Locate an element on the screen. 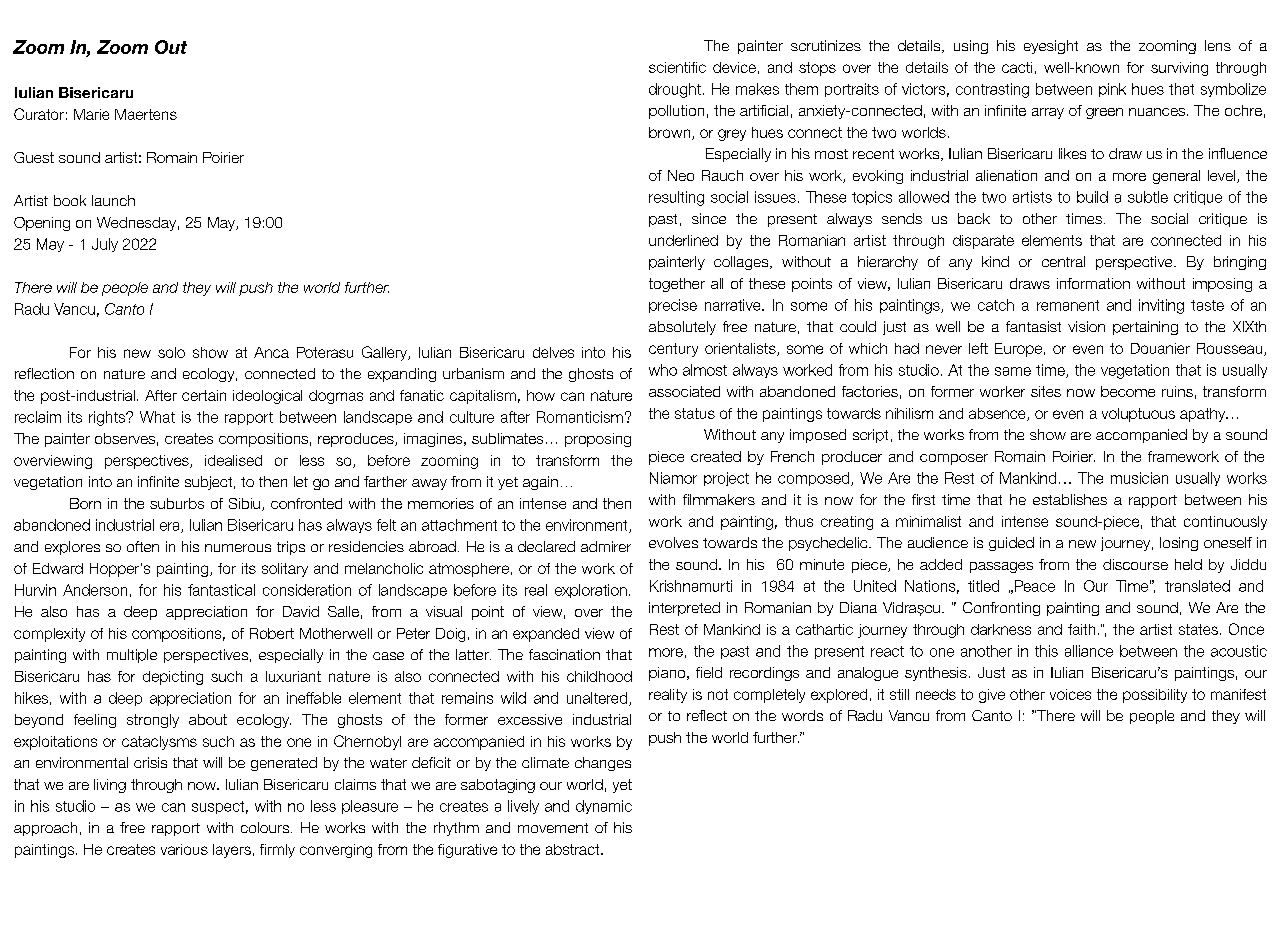 This screenshot has width=1288, height=932. fascination is located at coordinates (564, 654).
